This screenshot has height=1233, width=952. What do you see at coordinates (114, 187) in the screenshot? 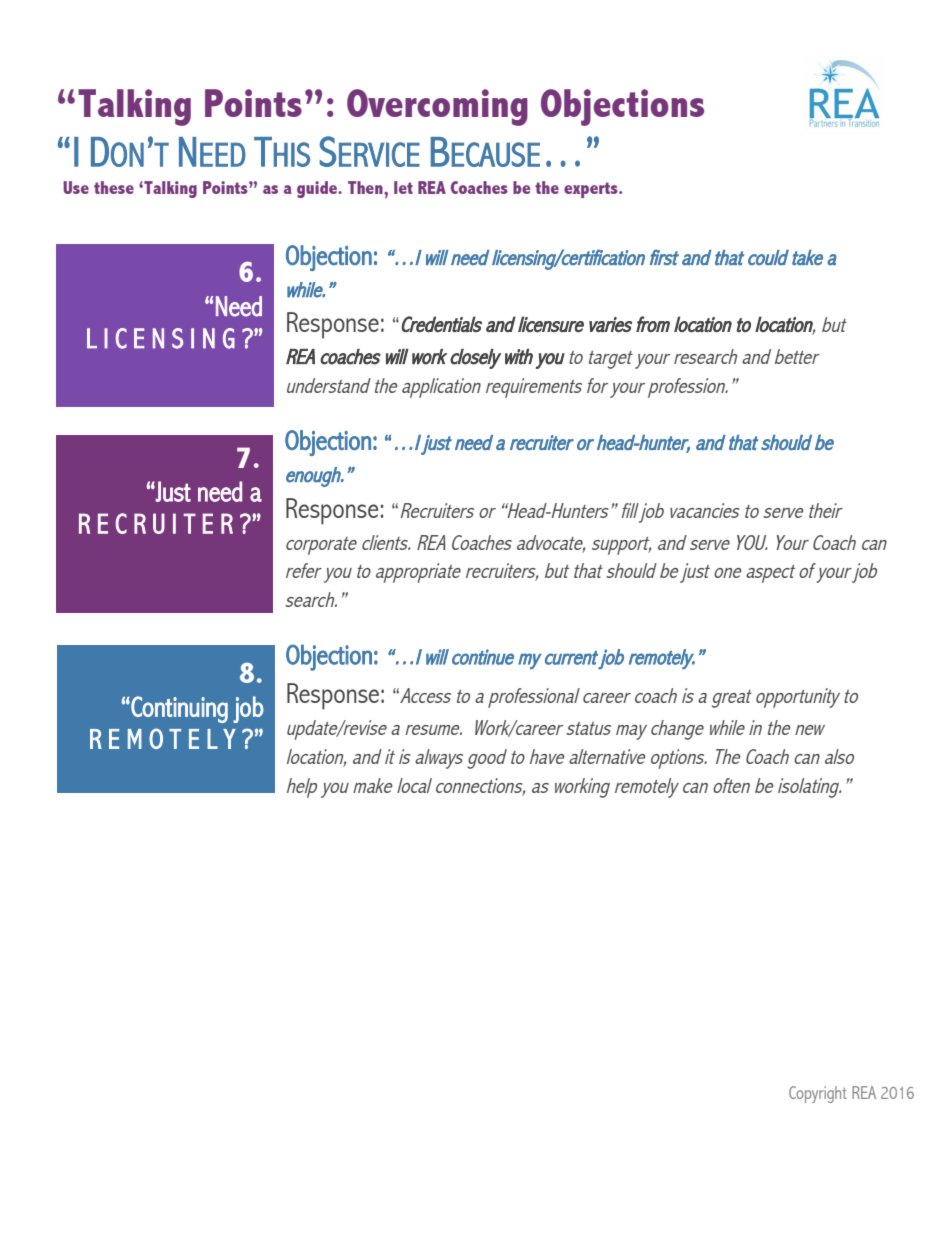
I see `these` at bounding box center [114, 187].
